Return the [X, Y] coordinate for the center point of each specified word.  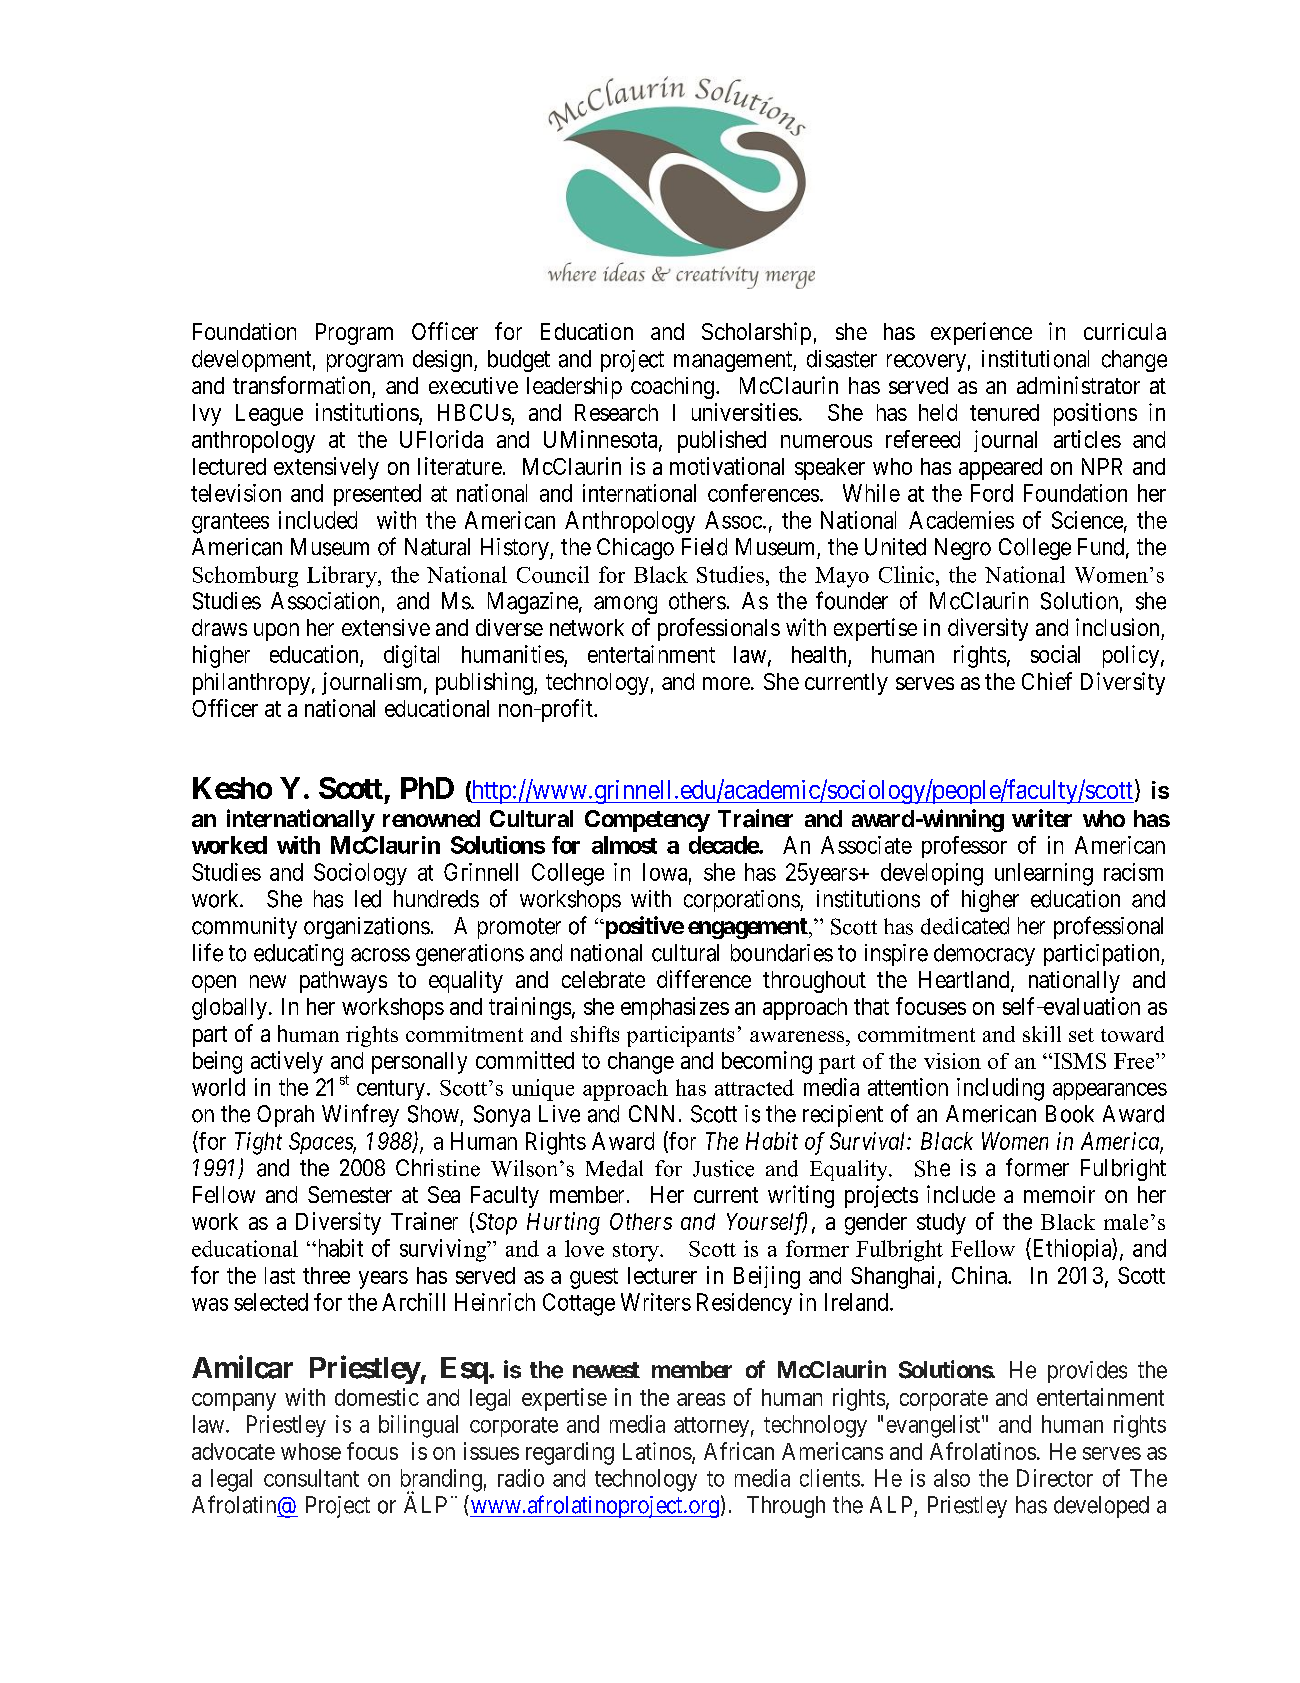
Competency [647, 821]
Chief [1047, 681]
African [739, 1451]
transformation [301, 385]
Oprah [285, 1116]
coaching [672, 388]
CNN [651, 1113]
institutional [1035, 359]
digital [411, 656]
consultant [311, 1478]
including [1000, 1089]
